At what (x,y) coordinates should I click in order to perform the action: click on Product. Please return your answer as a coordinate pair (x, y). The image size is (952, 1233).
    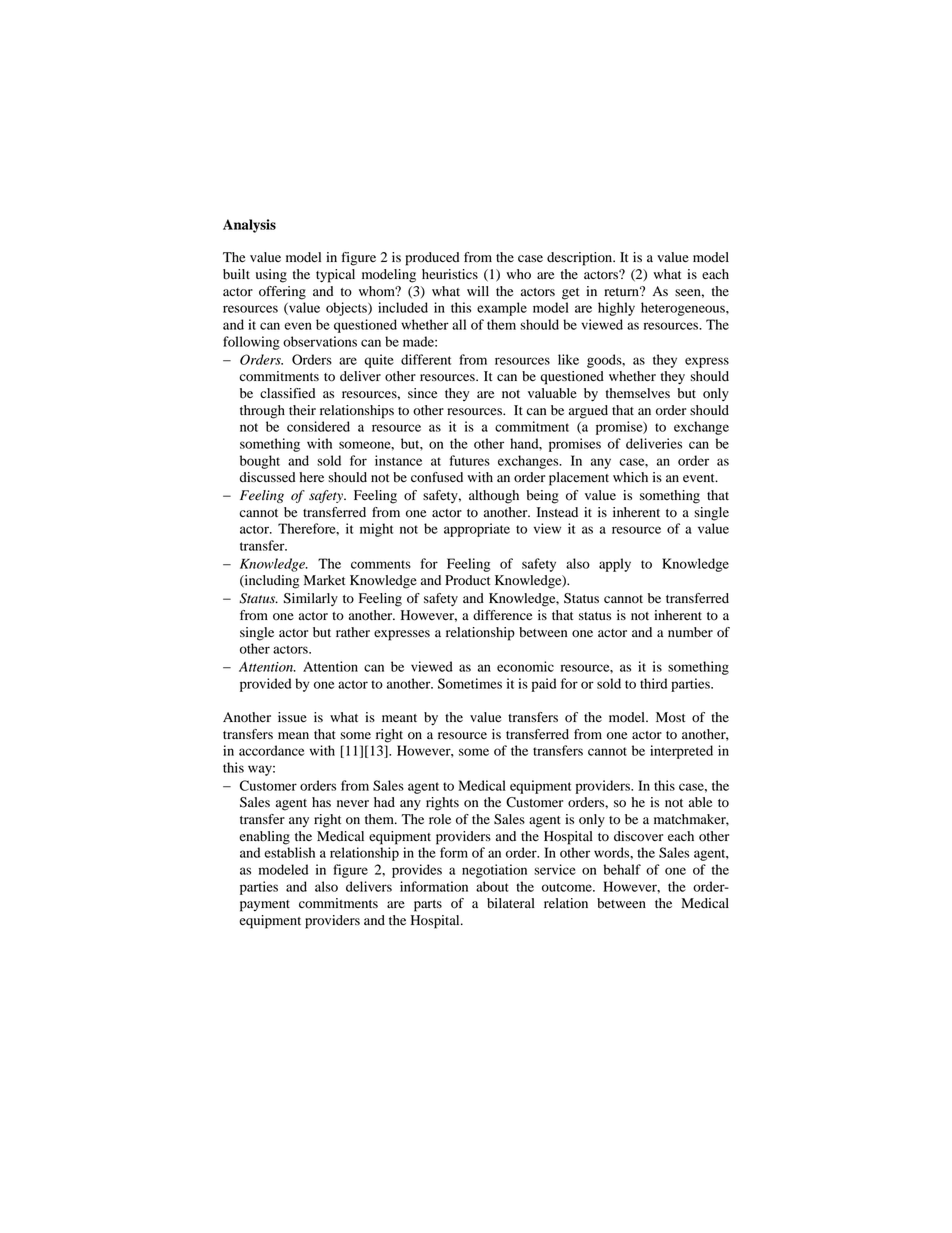
    Looking at the image, I should click on (468, 580).
